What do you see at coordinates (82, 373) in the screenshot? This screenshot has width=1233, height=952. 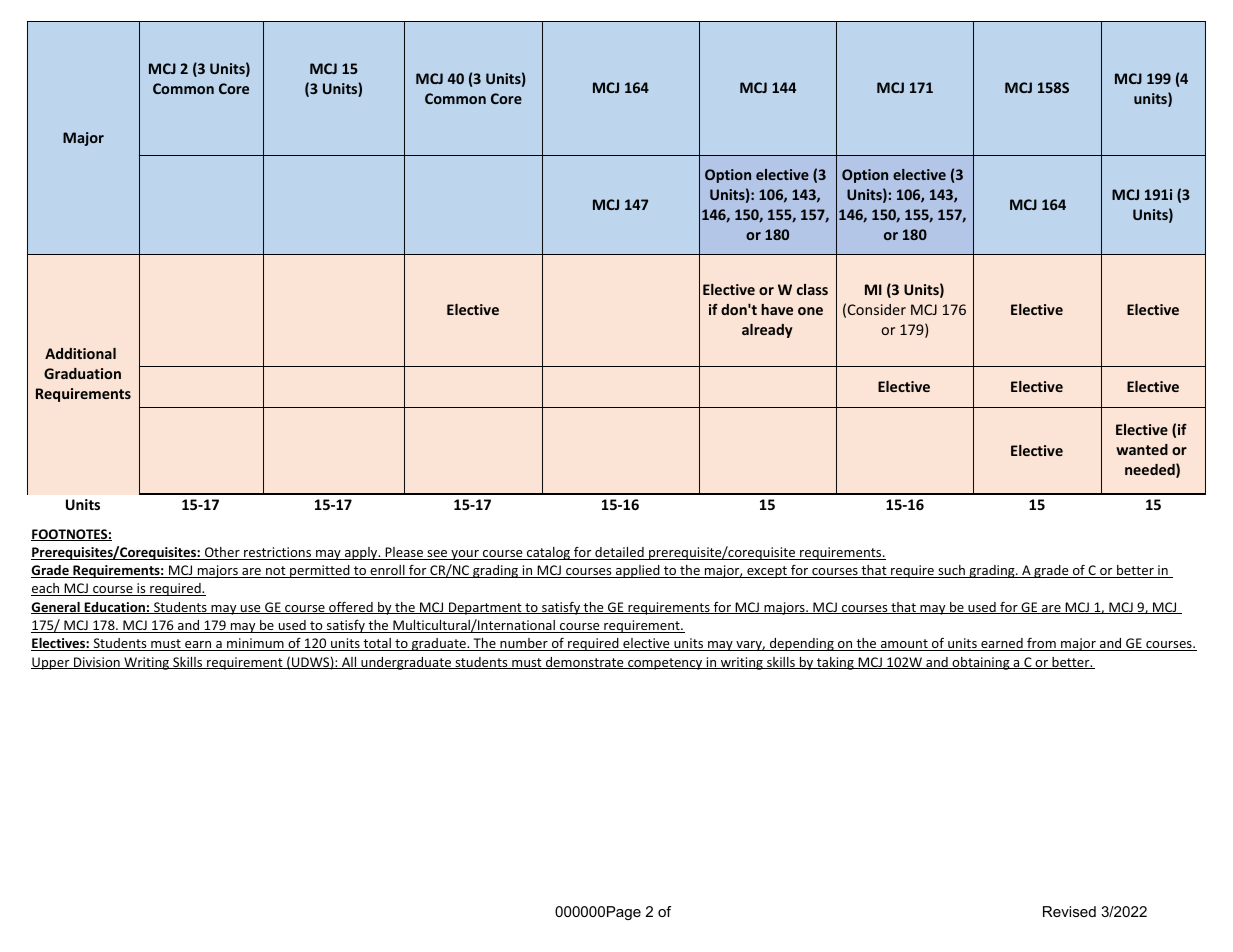 I see `Graduation` at bounding box center [82, 373].
